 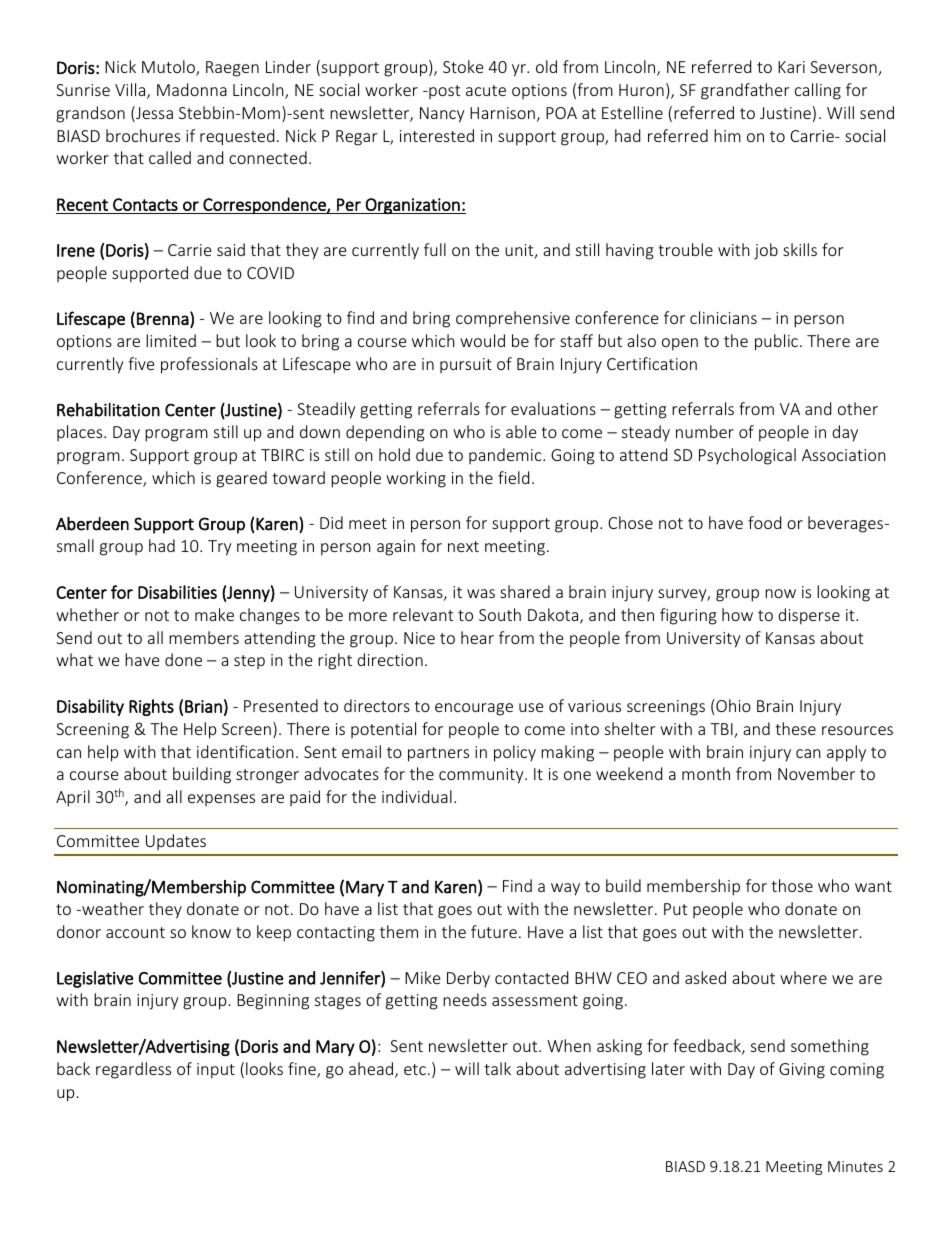 What do you see at coordinates (795, 728) in the image?
I see `these` at bounding box center [795, 728].
